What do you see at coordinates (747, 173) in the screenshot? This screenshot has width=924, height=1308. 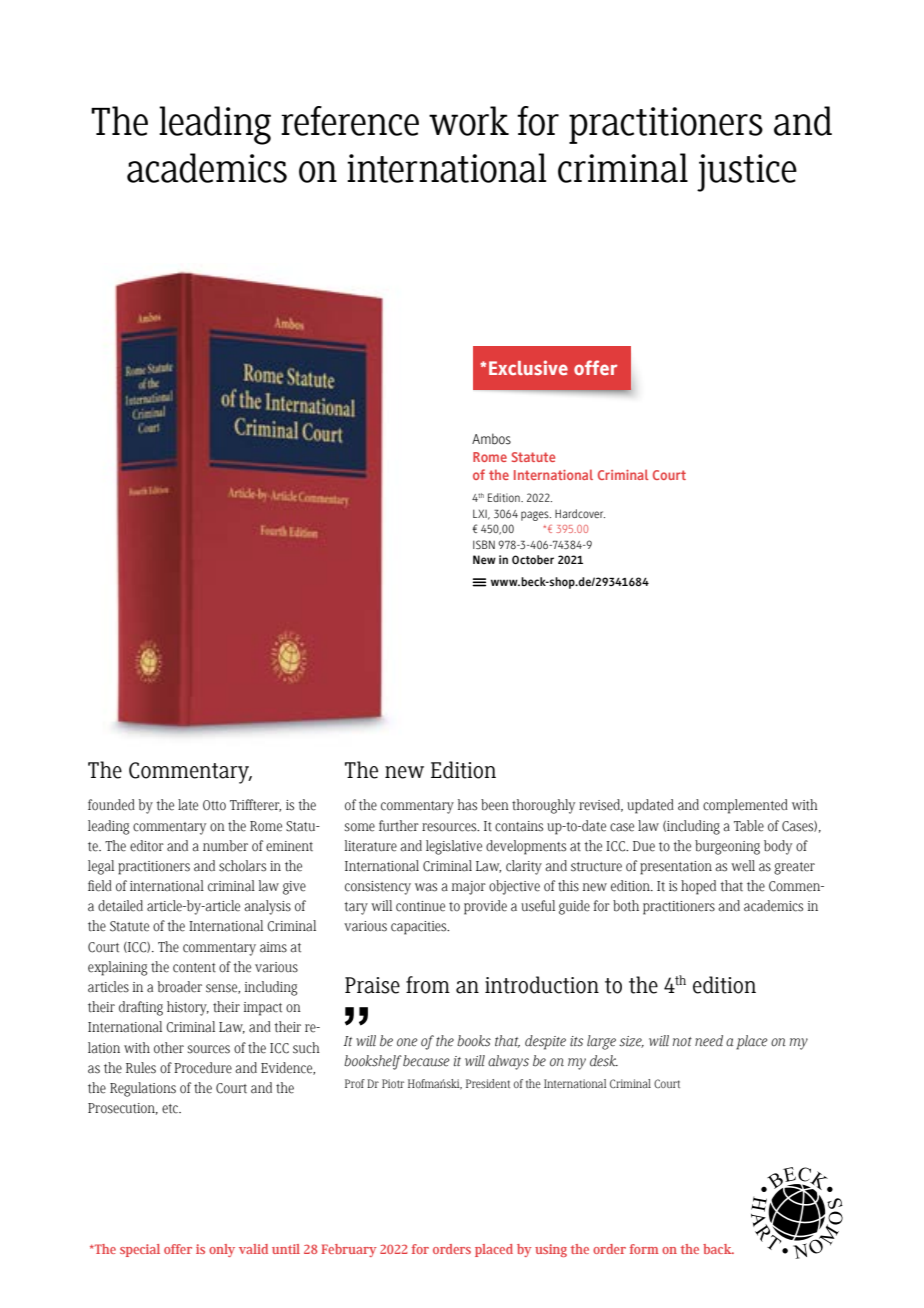 I see `justice` at bounding box center [747, 173].
